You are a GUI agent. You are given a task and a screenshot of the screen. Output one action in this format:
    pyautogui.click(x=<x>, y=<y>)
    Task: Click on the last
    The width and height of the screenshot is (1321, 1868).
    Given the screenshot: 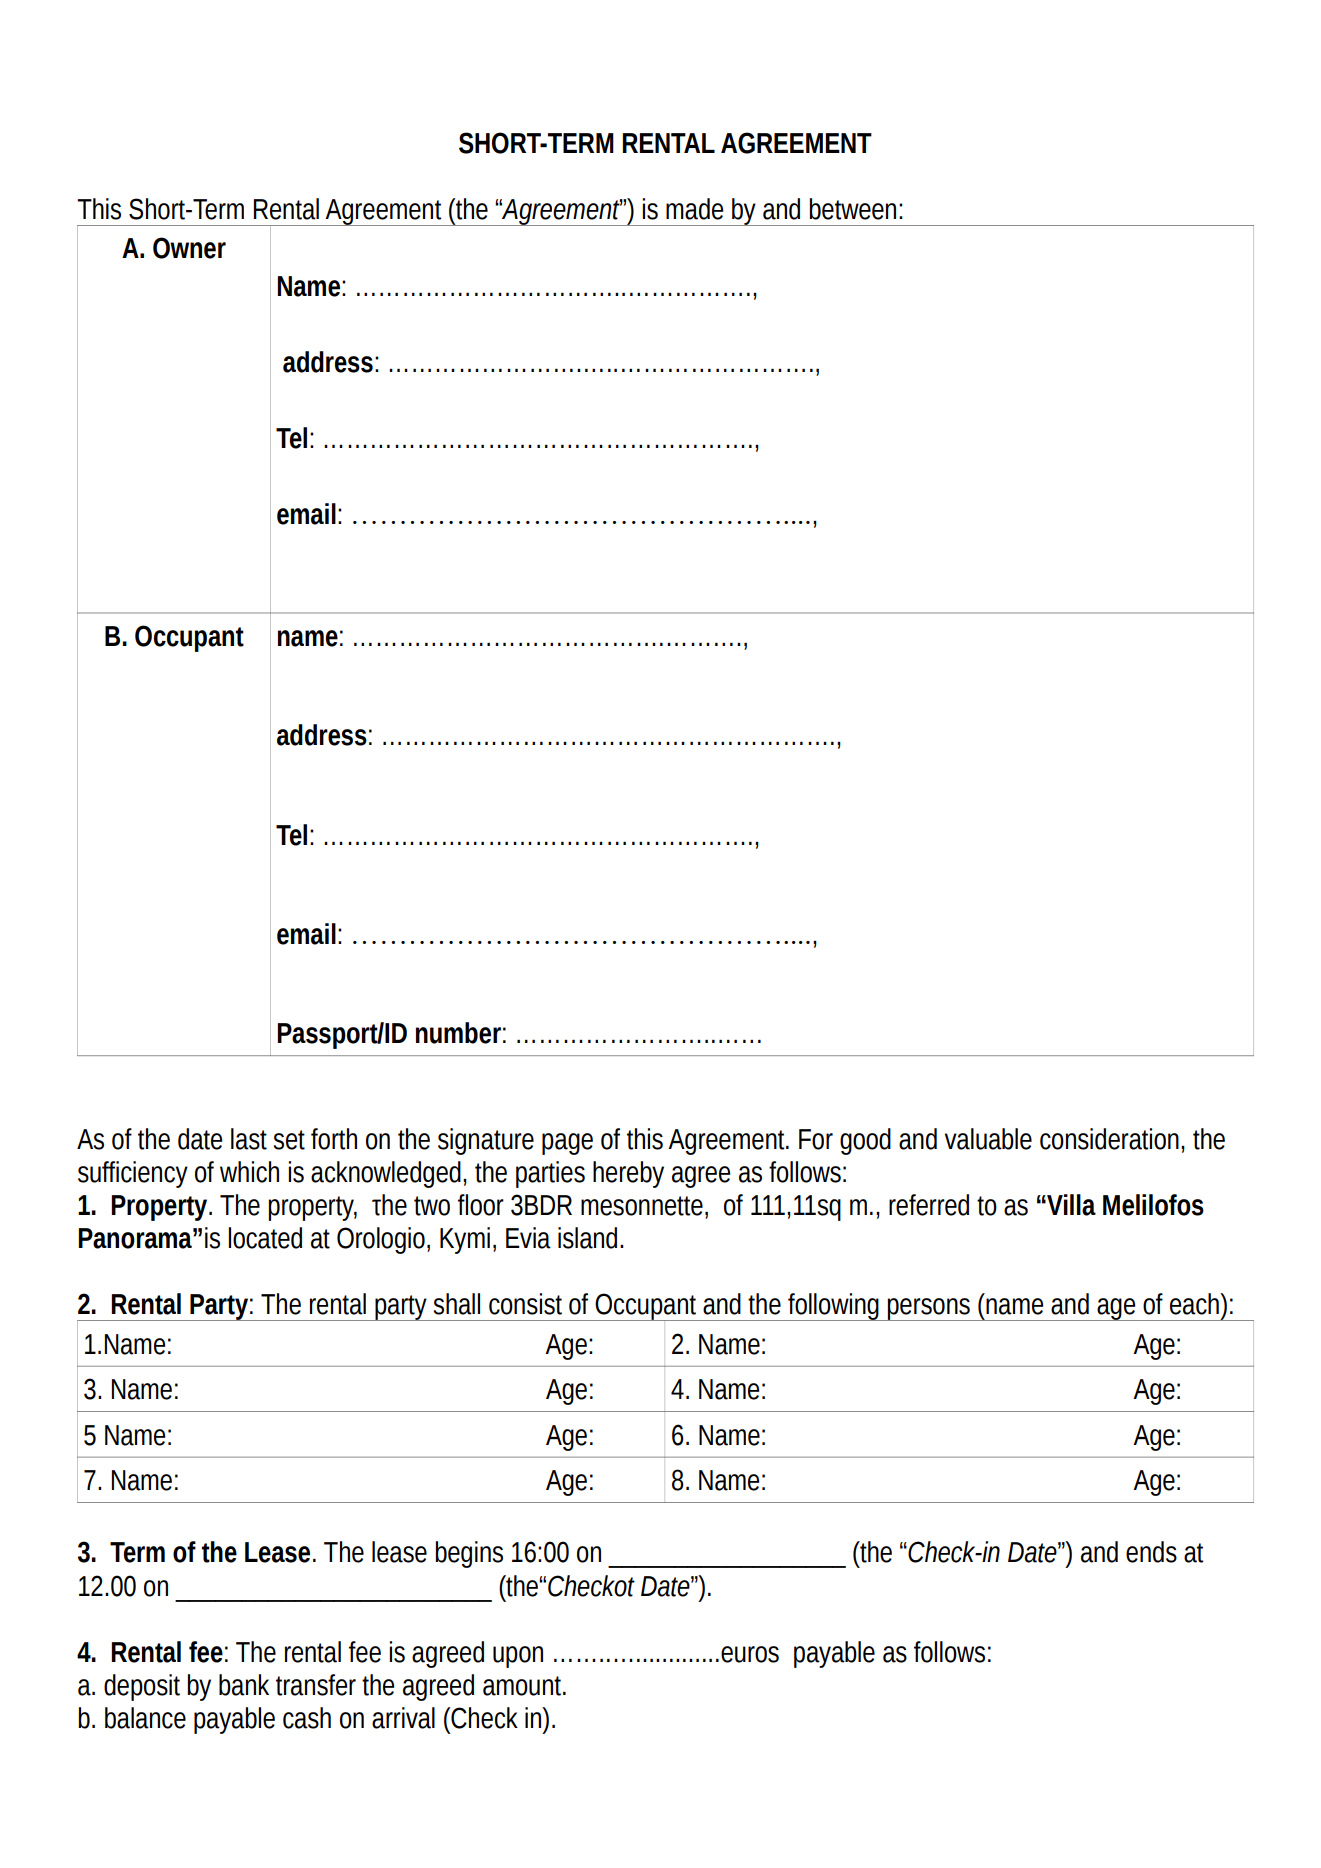 What is the action you would take?
    pyautogui.click(x=249, y=1139)
